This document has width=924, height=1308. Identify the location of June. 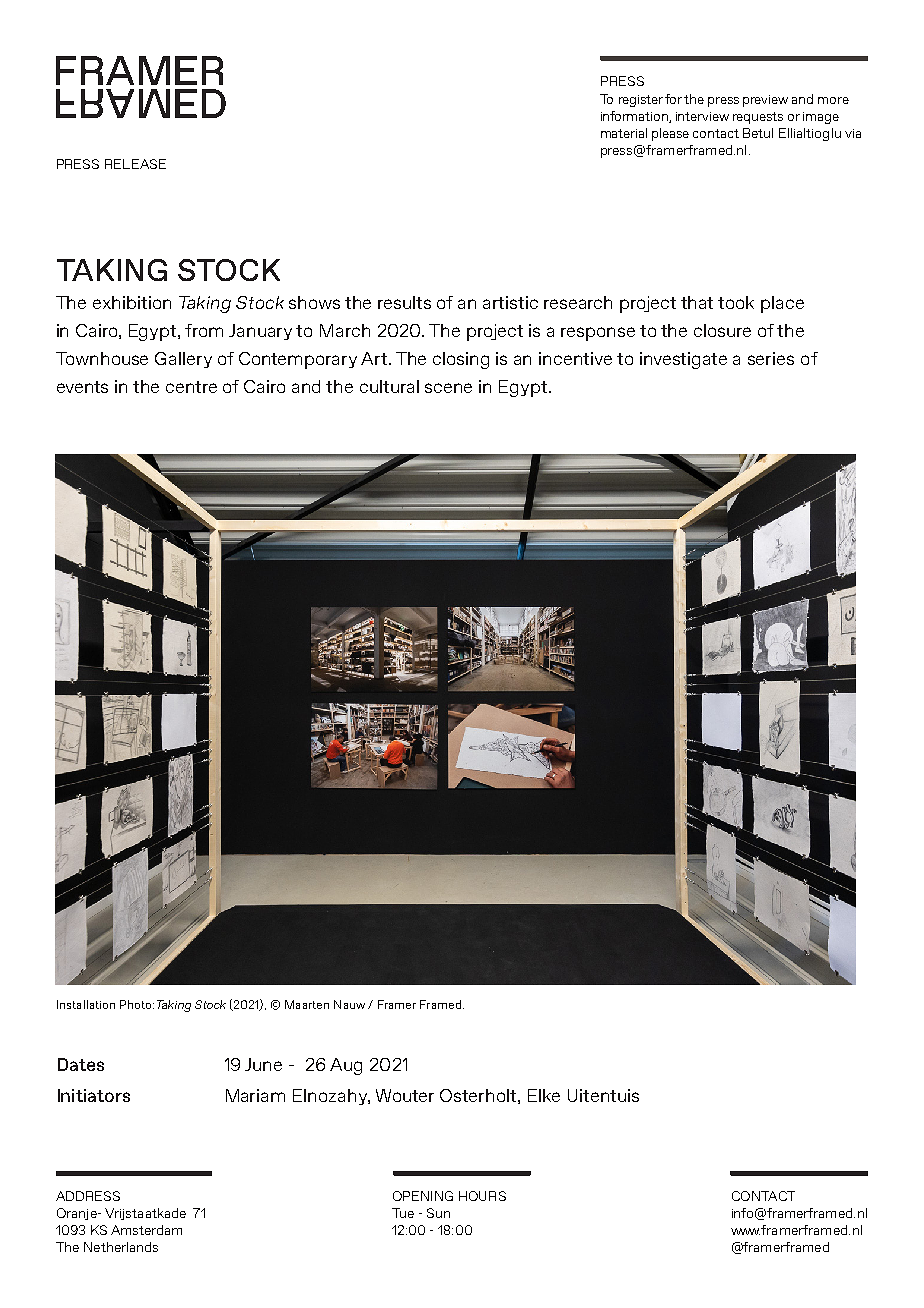
(263, 1064).
